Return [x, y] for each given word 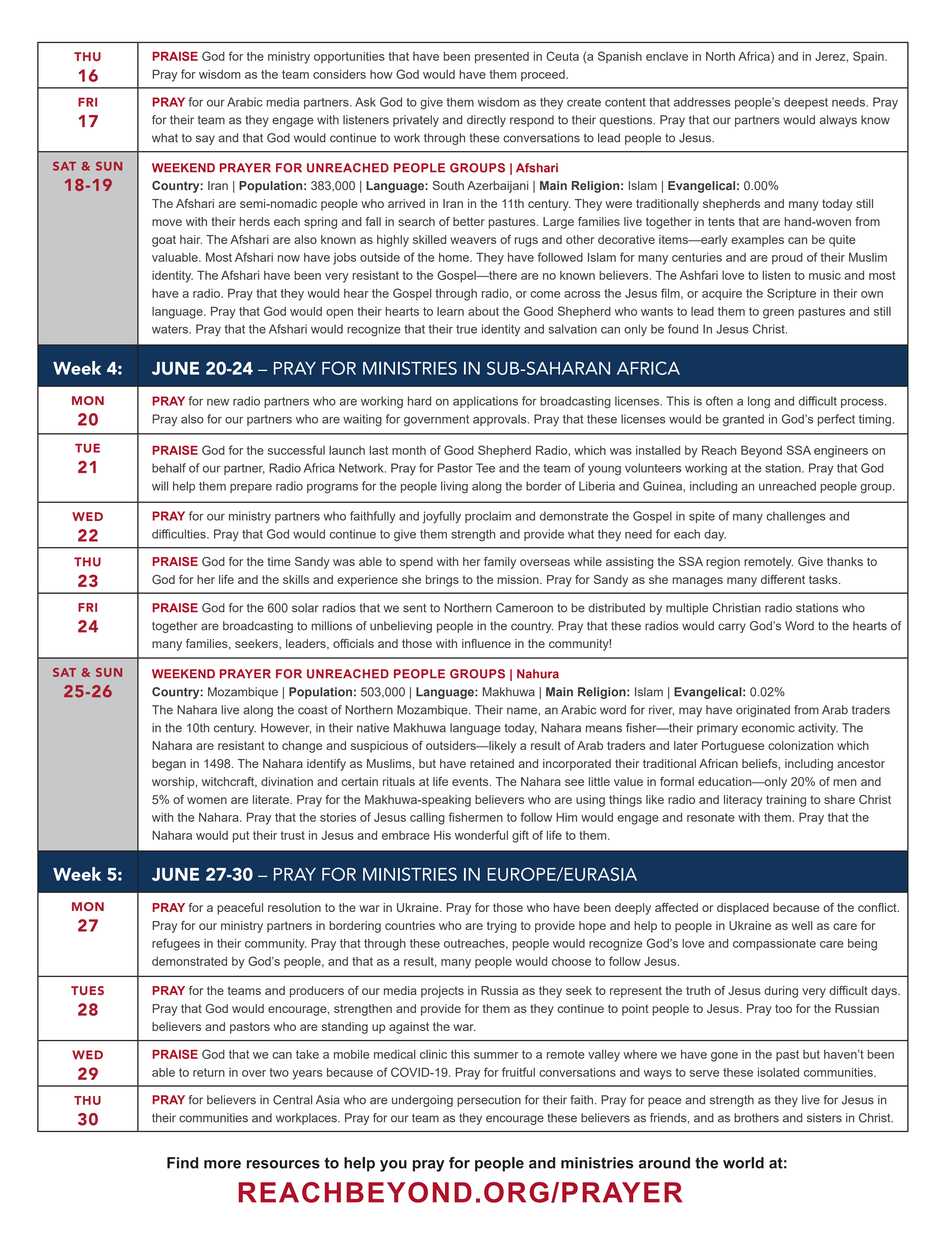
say [205, 140]
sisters [824, 1118]
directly [486, 121]
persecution [489, 1101]
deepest [806, 103]
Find [182, 1163]
